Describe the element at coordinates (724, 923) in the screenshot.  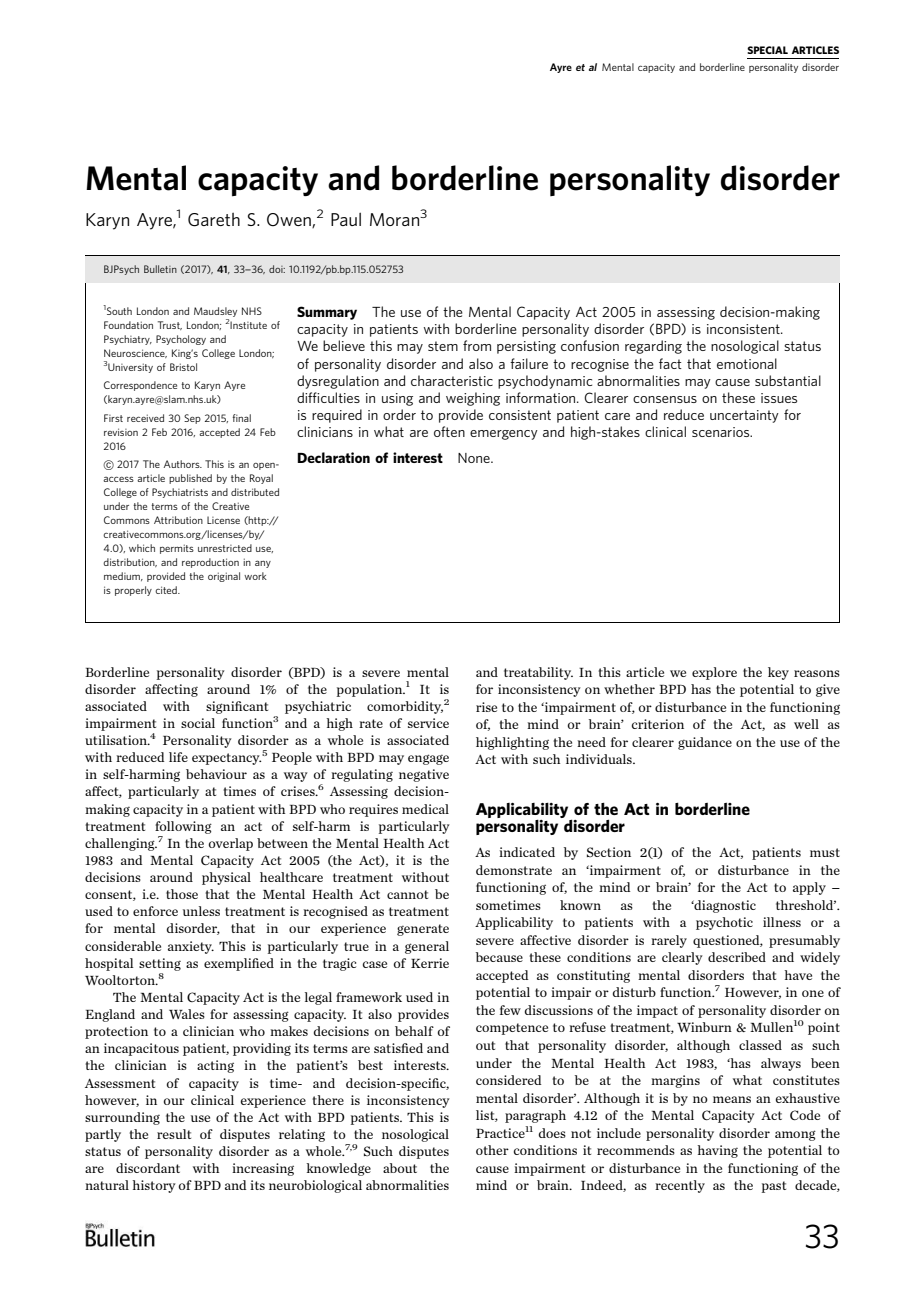
I see `psychotic` at that location.
